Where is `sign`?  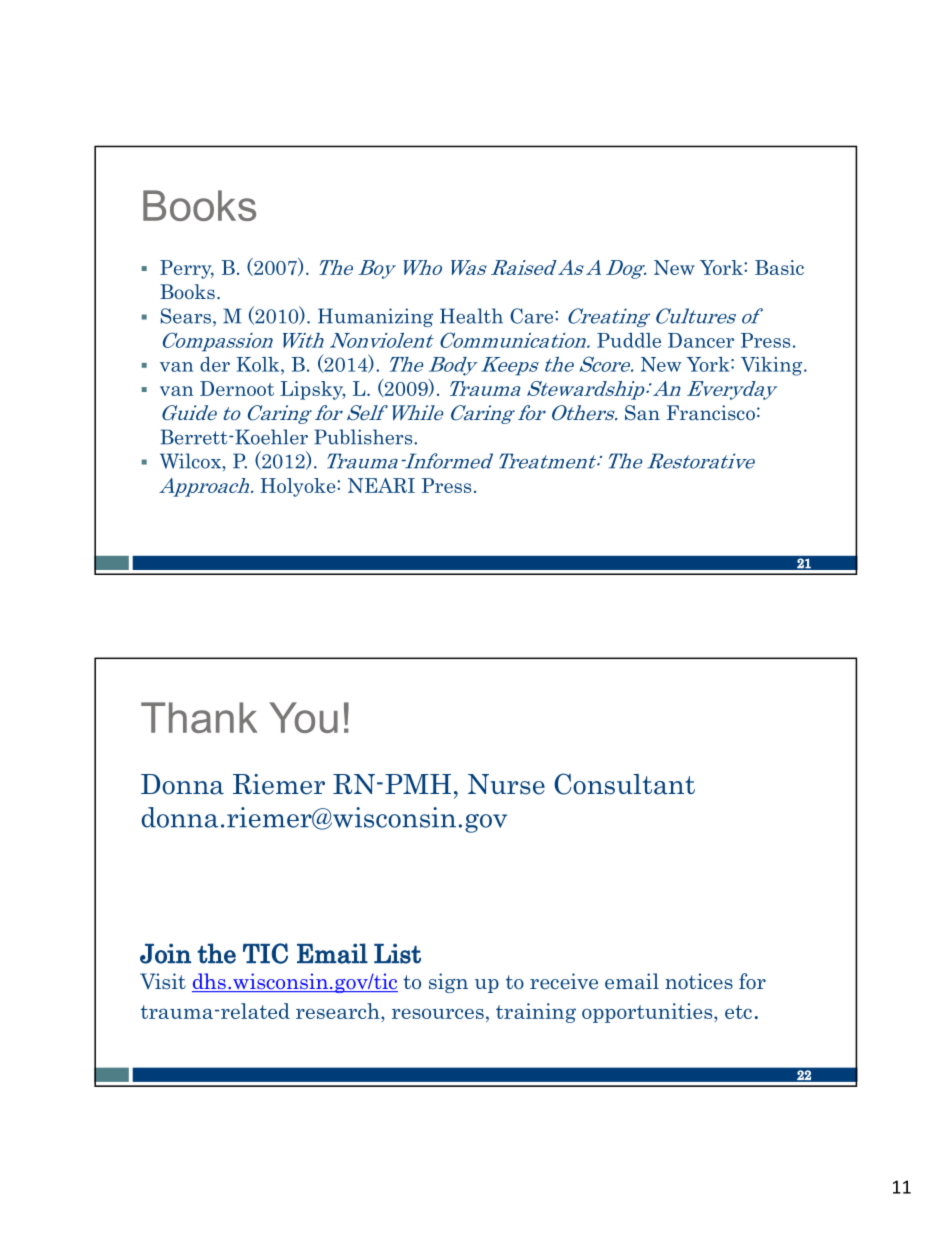 sign is located at coordinates (448, 983).
